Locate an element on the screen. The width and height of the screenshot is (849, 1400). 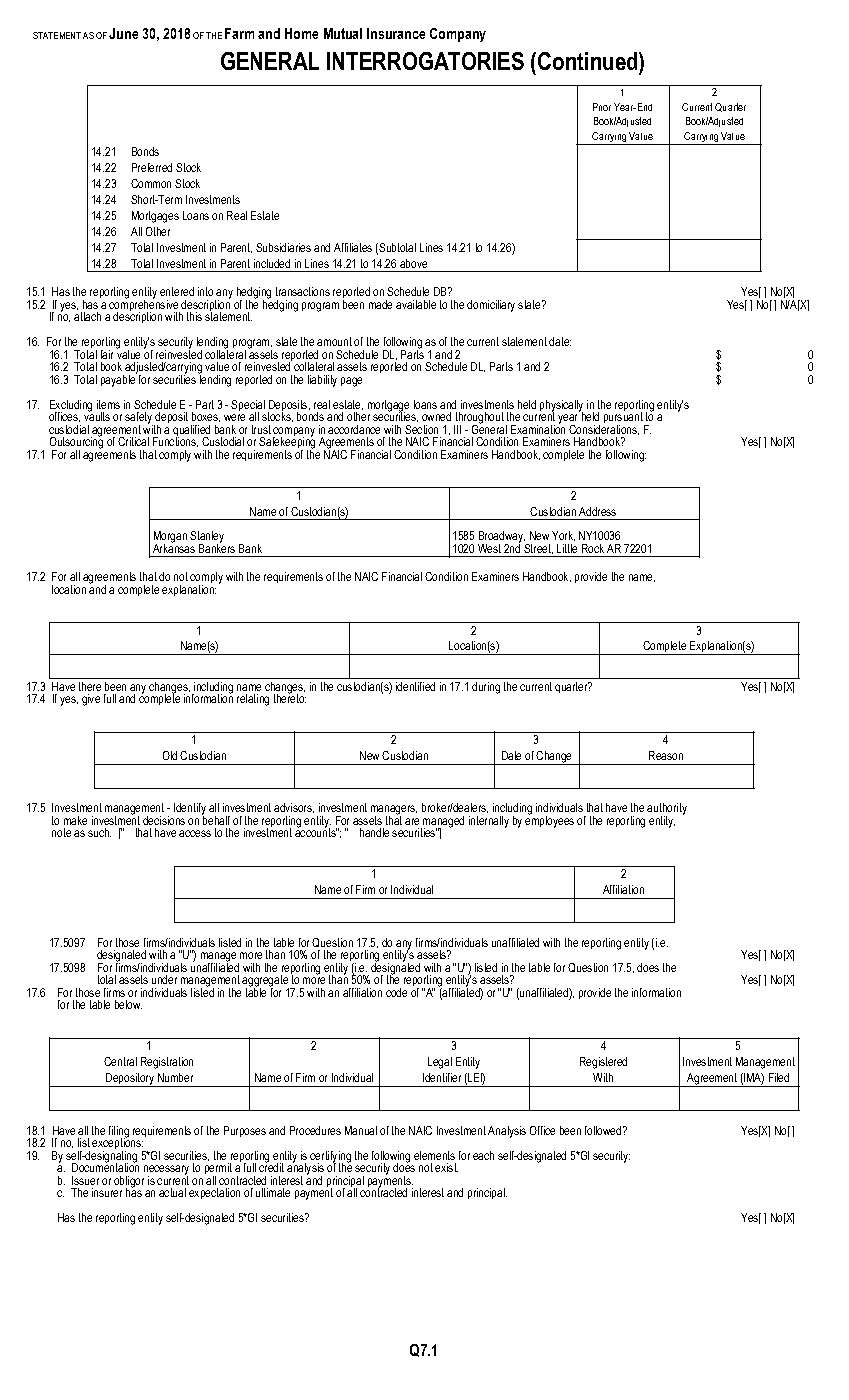
June is located at coordinates (123, 33).
